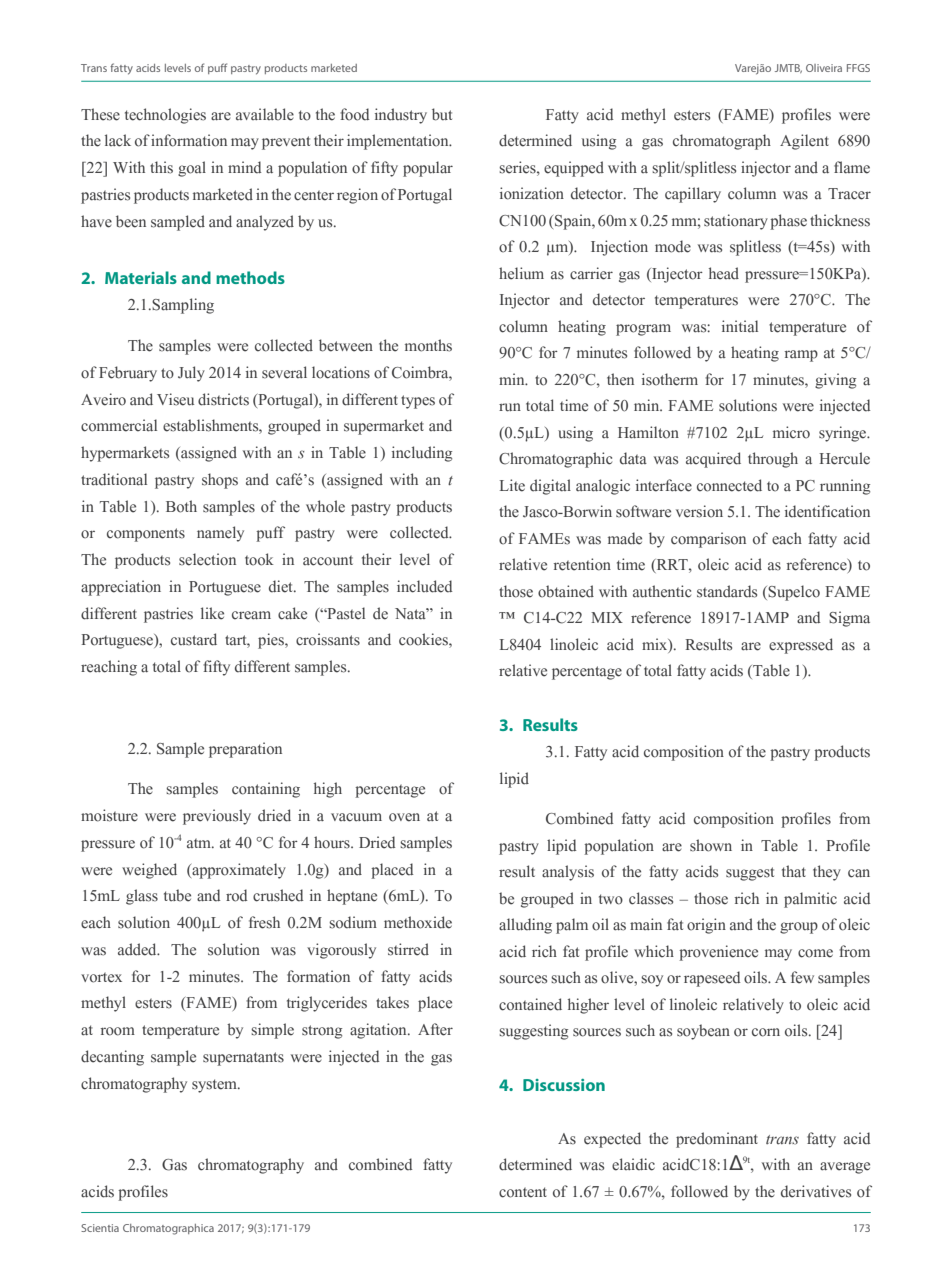 Image resolution: width=952 pixels, height=1278 pixels. What do you see at coordinates (794, 871) in the document?
I see `that` at bounding box center [794, 871].
